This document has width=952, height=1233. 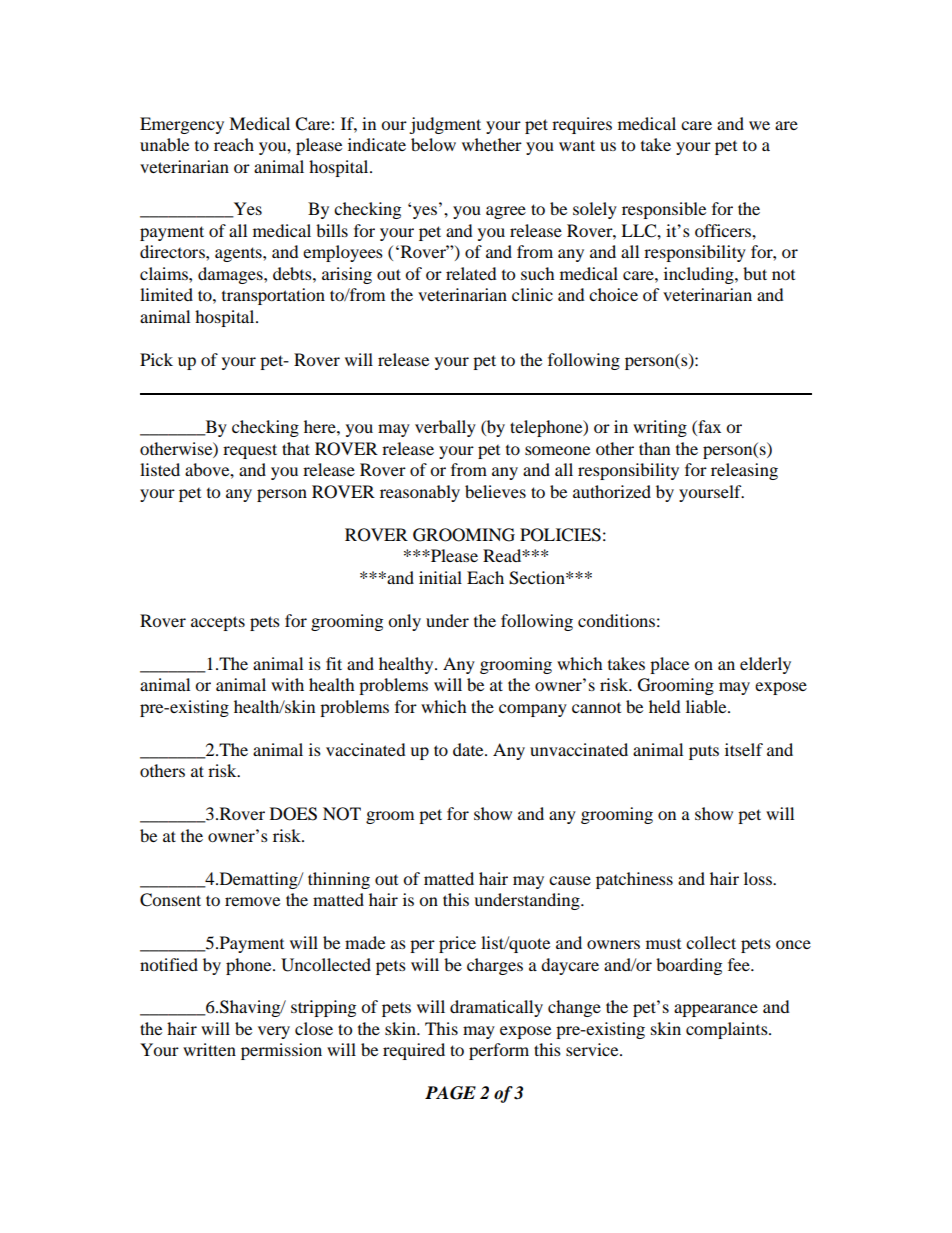 What do you see at coordinates (744, 471) in the document?
I see `releasing` at bounding box center [744, 471].
